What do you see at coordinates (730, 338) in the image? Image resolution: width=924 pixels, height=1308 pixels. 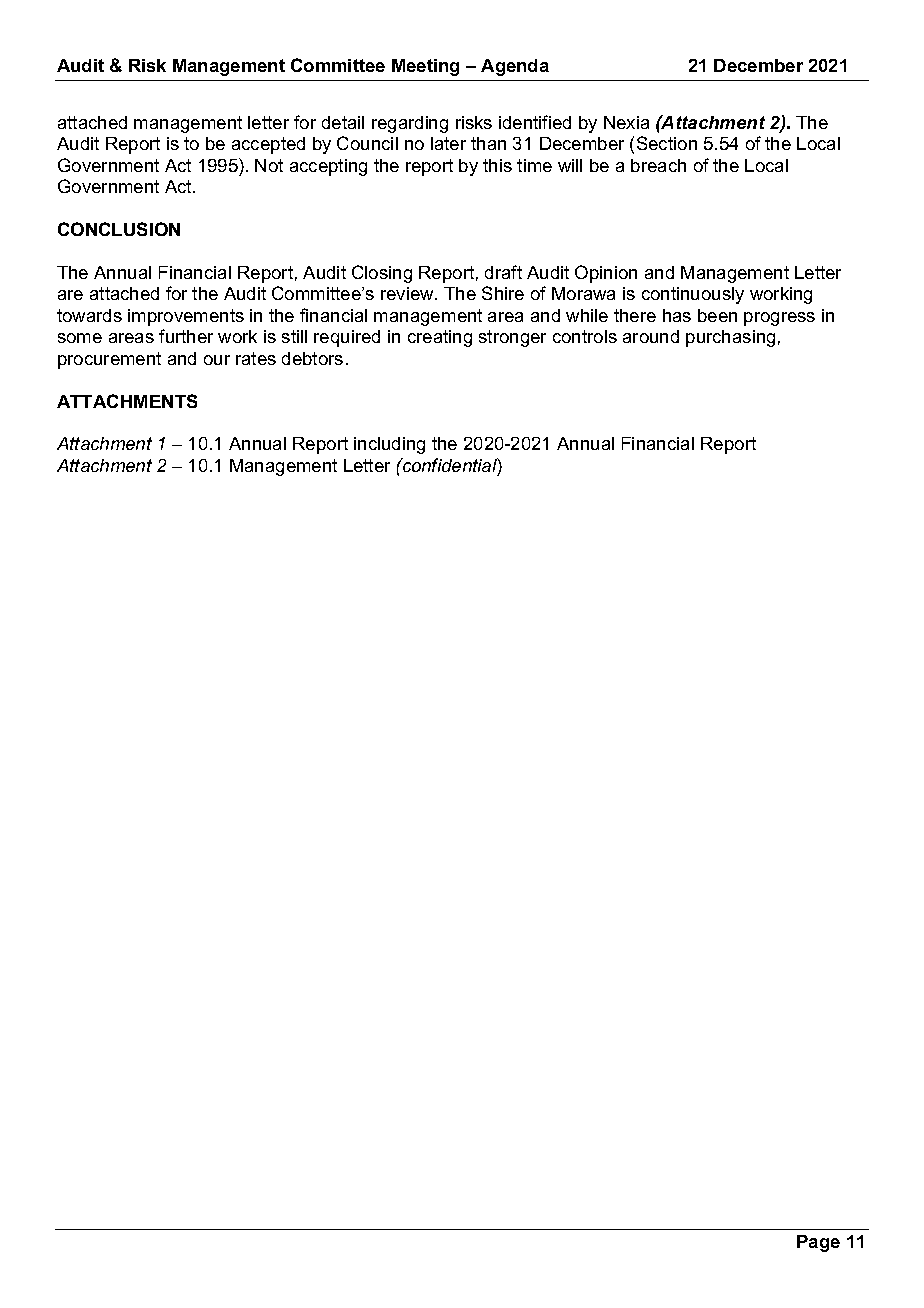 I see `purchasing` at bounding box center [730, 338].
